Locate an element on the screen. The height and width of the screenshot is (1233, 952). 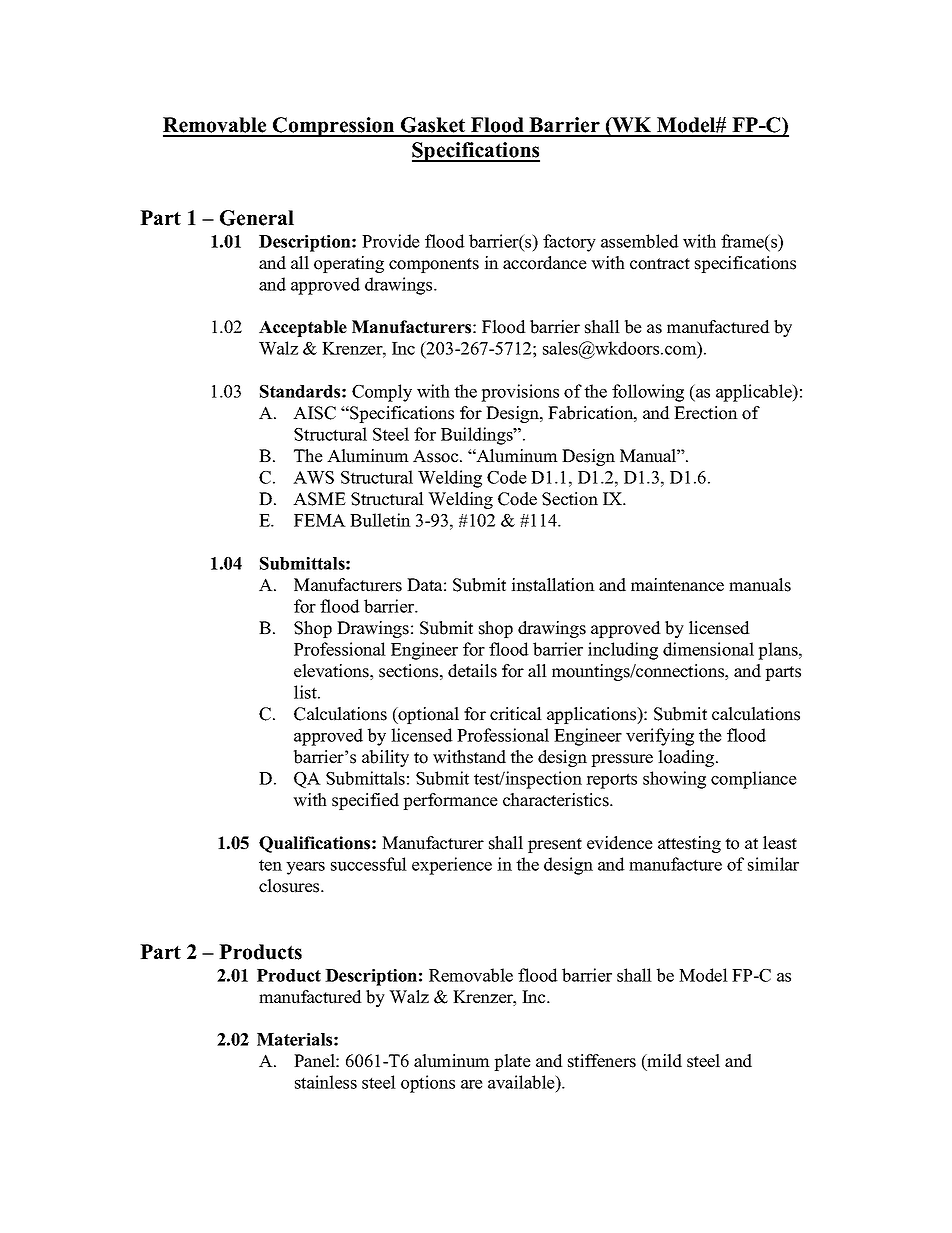
factory is located at coordinates (569, 243).
